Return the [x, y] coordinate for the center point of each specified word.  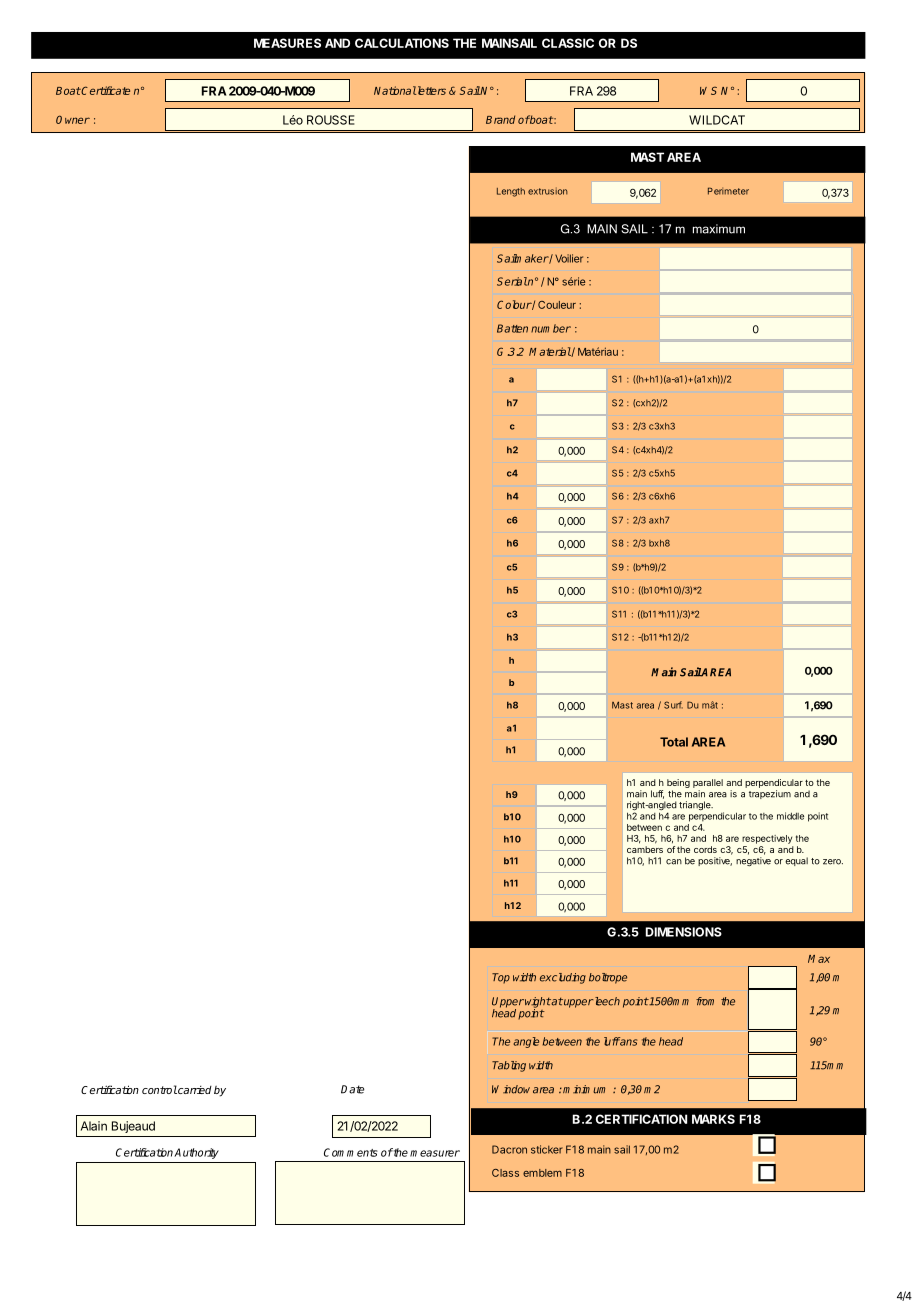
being [678, 783]
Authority [196, 1153]
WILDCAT [717, 120]
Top [501, 978]
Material [550, 352]
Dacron [509, 1149]
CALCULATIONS [402, 43]
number [551, 328]
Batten [512, 328]
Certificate [105, 90]
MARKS [713, 1119]
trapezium [770, 794]
